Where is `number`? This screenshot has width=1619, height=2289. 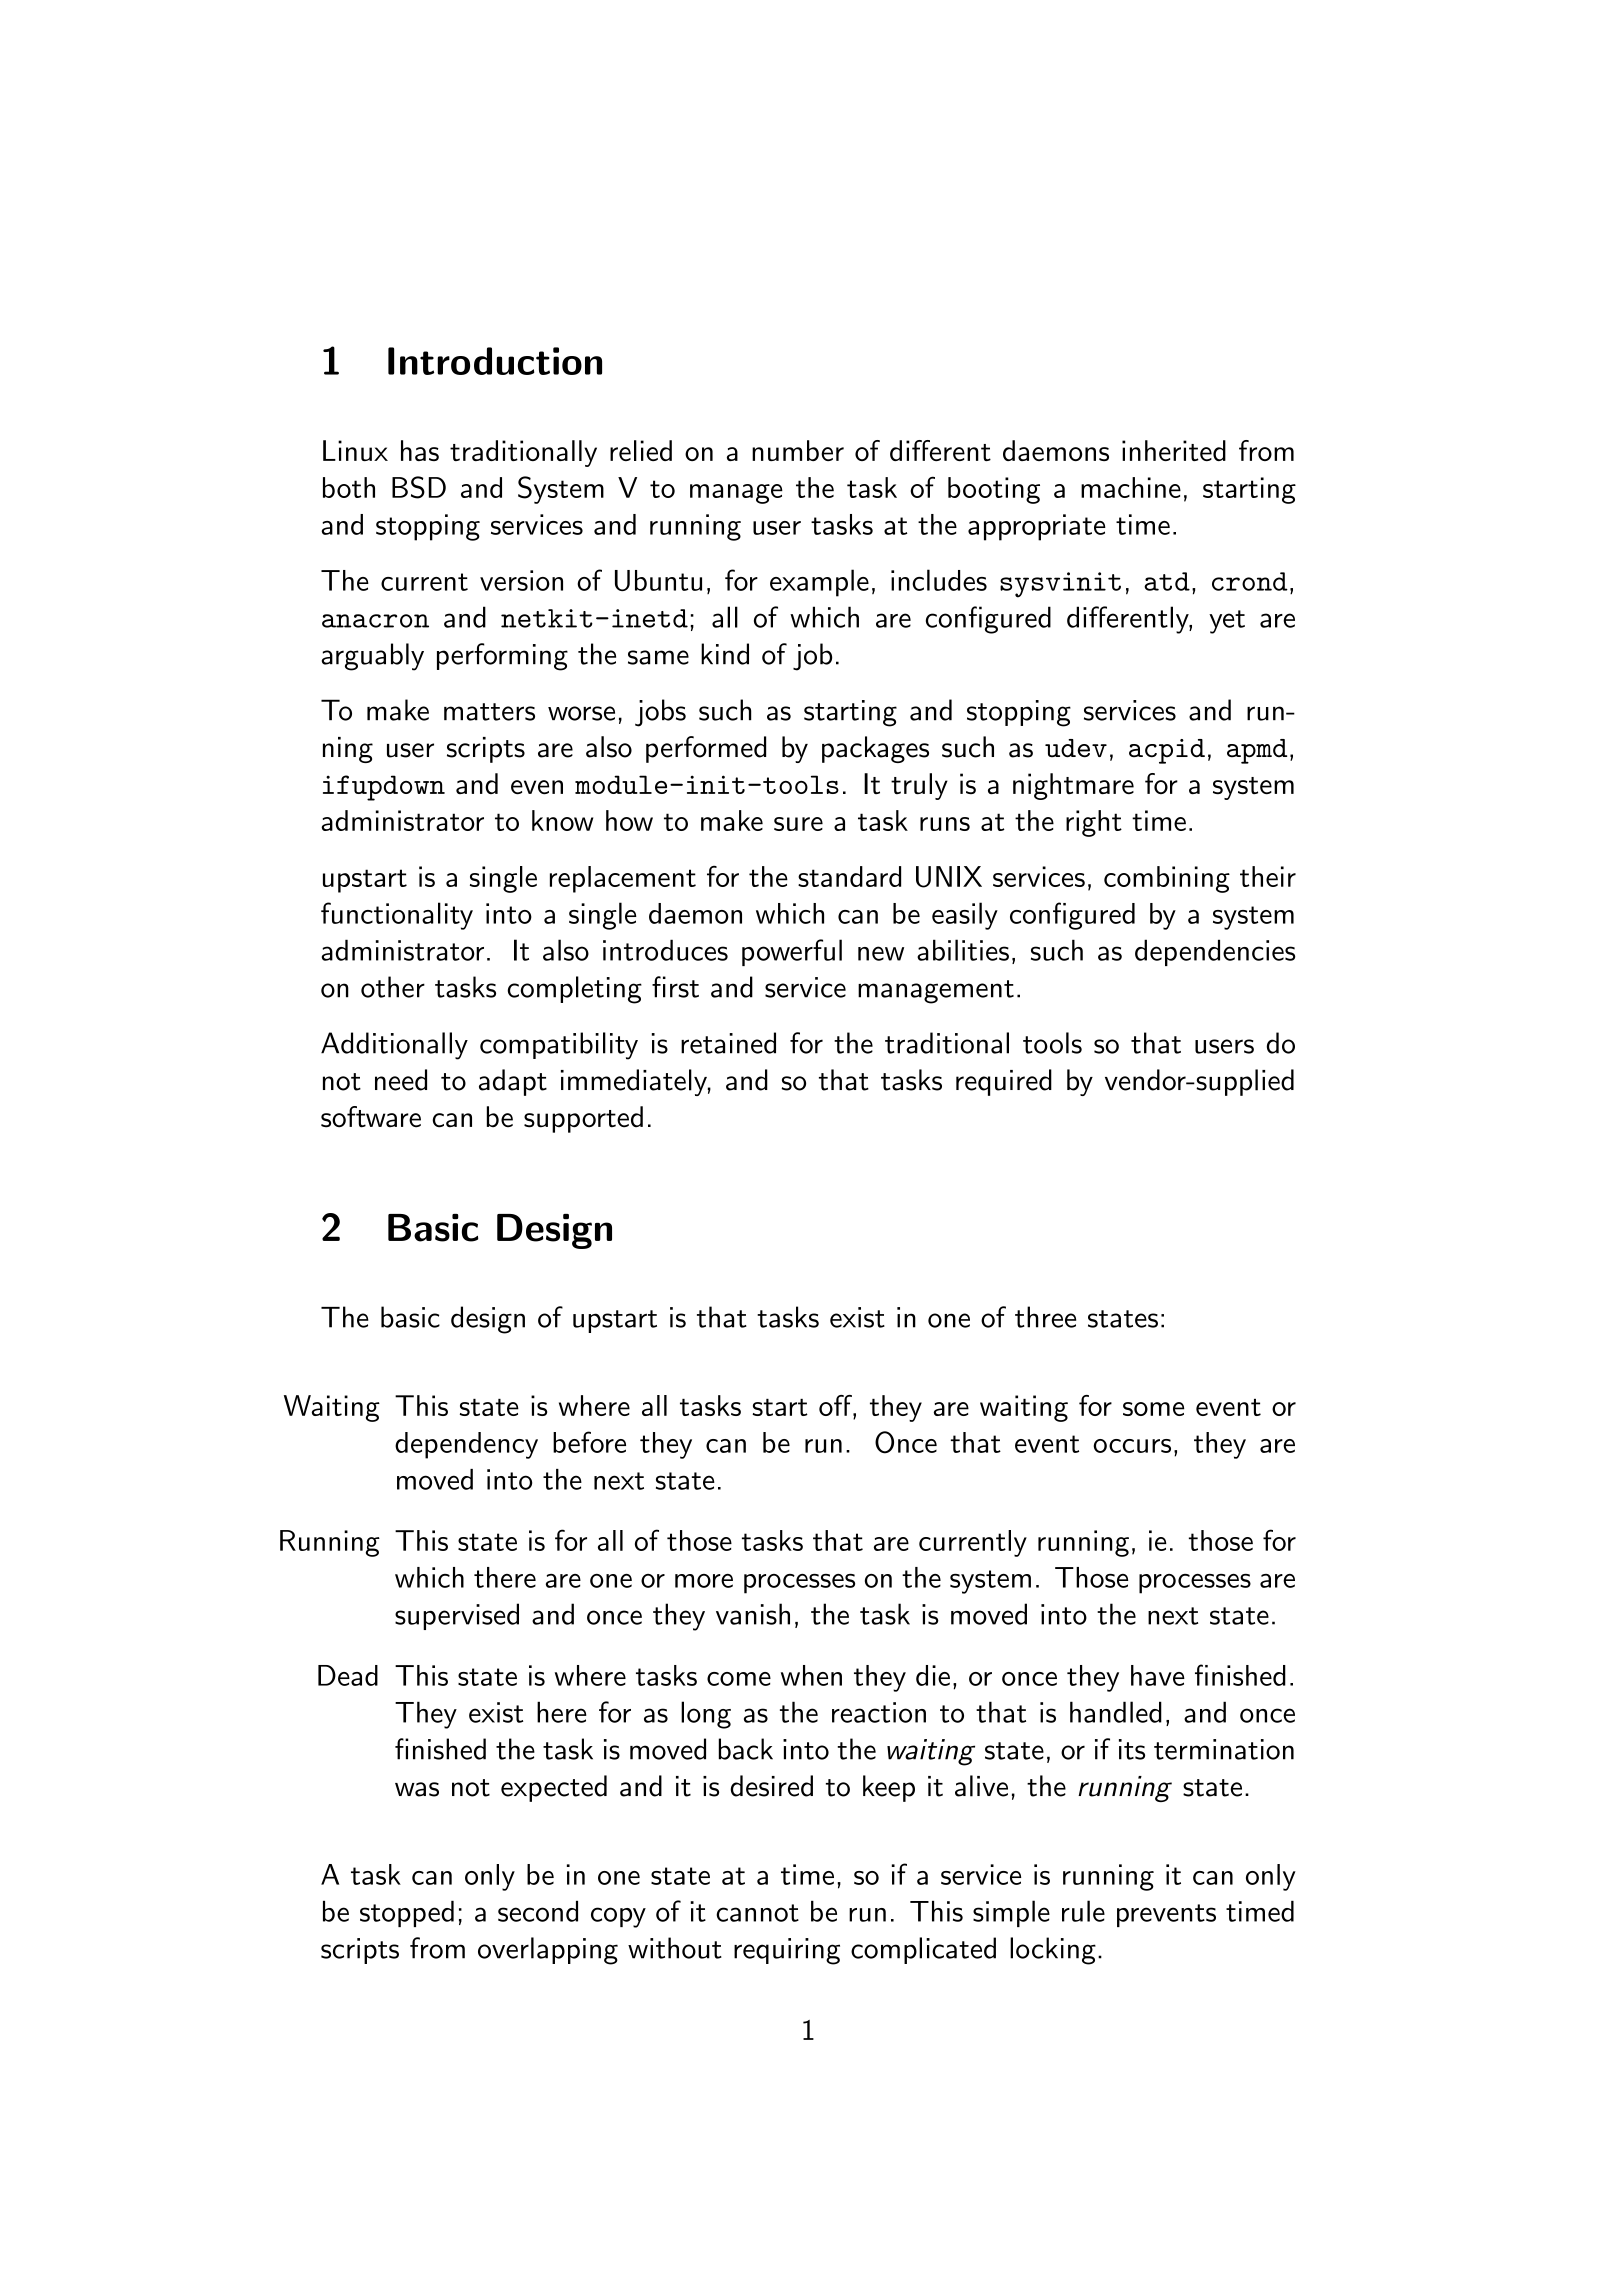 number is located at coordinates (798, 450).
